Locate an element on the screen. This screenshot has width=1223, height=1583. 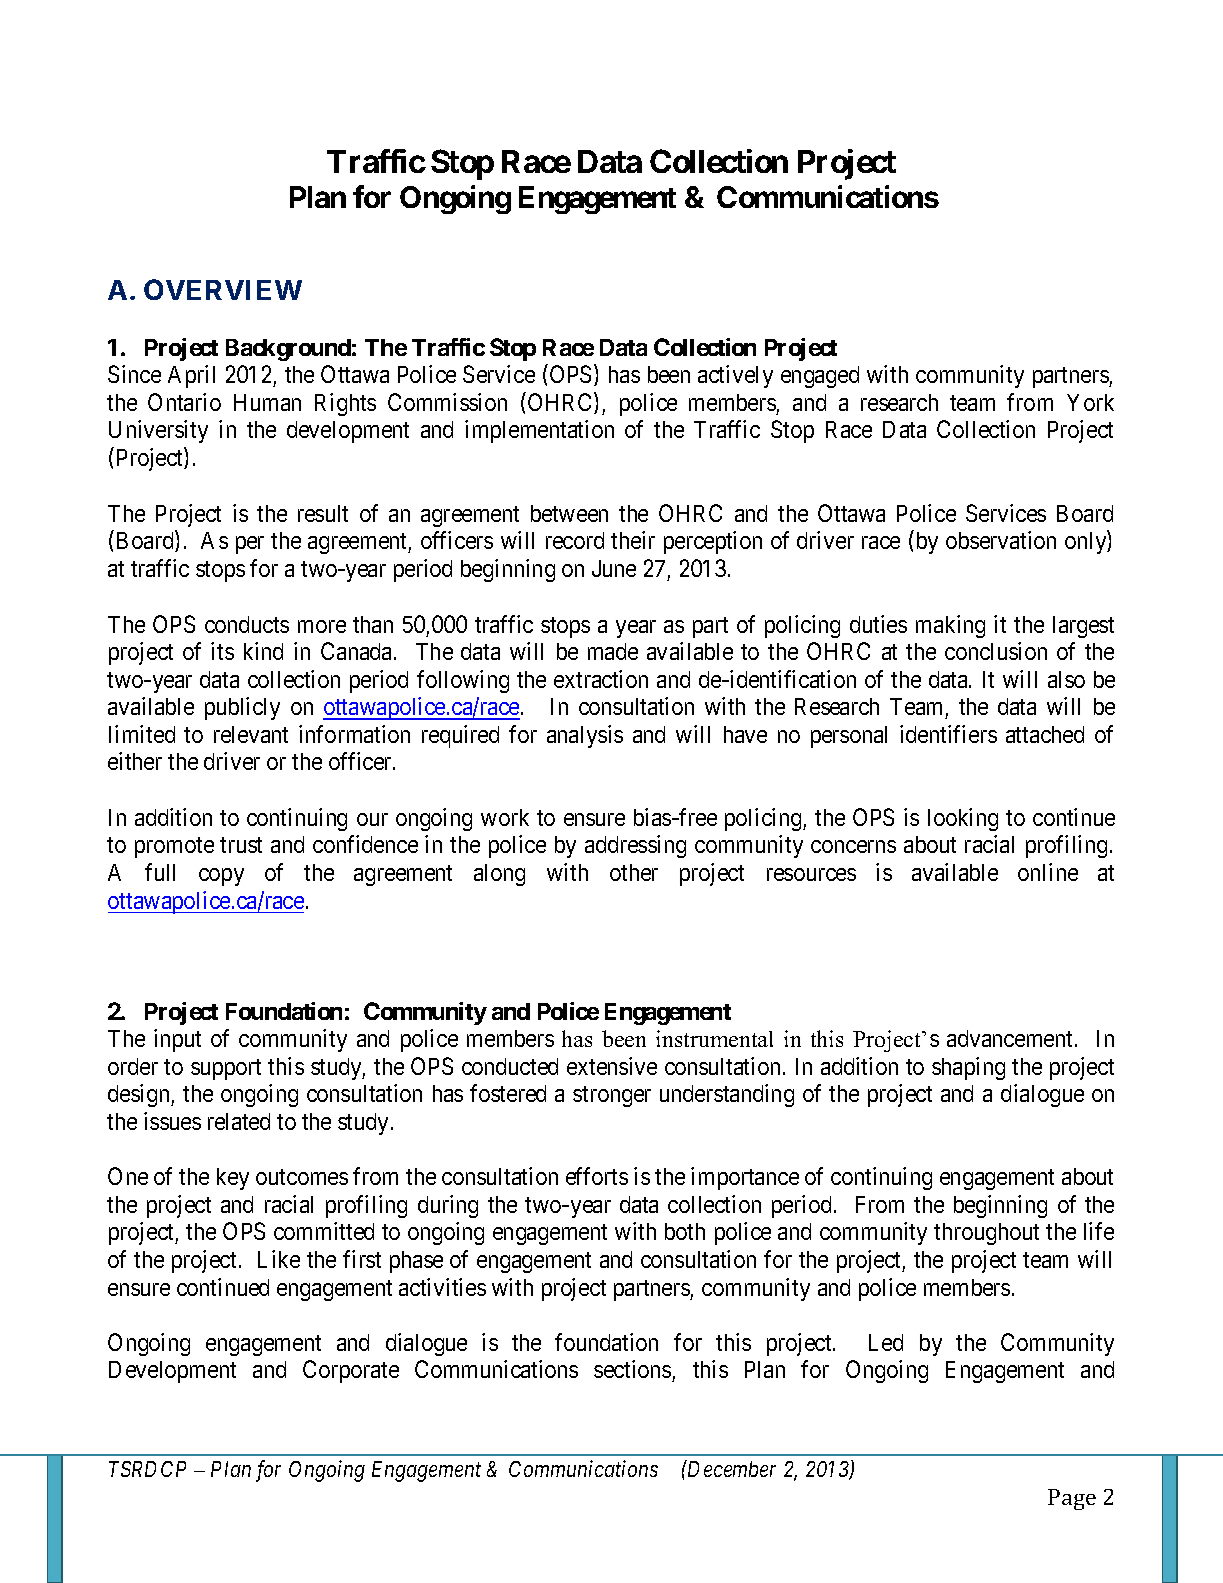
key is located at coordinates (233, 1179).
